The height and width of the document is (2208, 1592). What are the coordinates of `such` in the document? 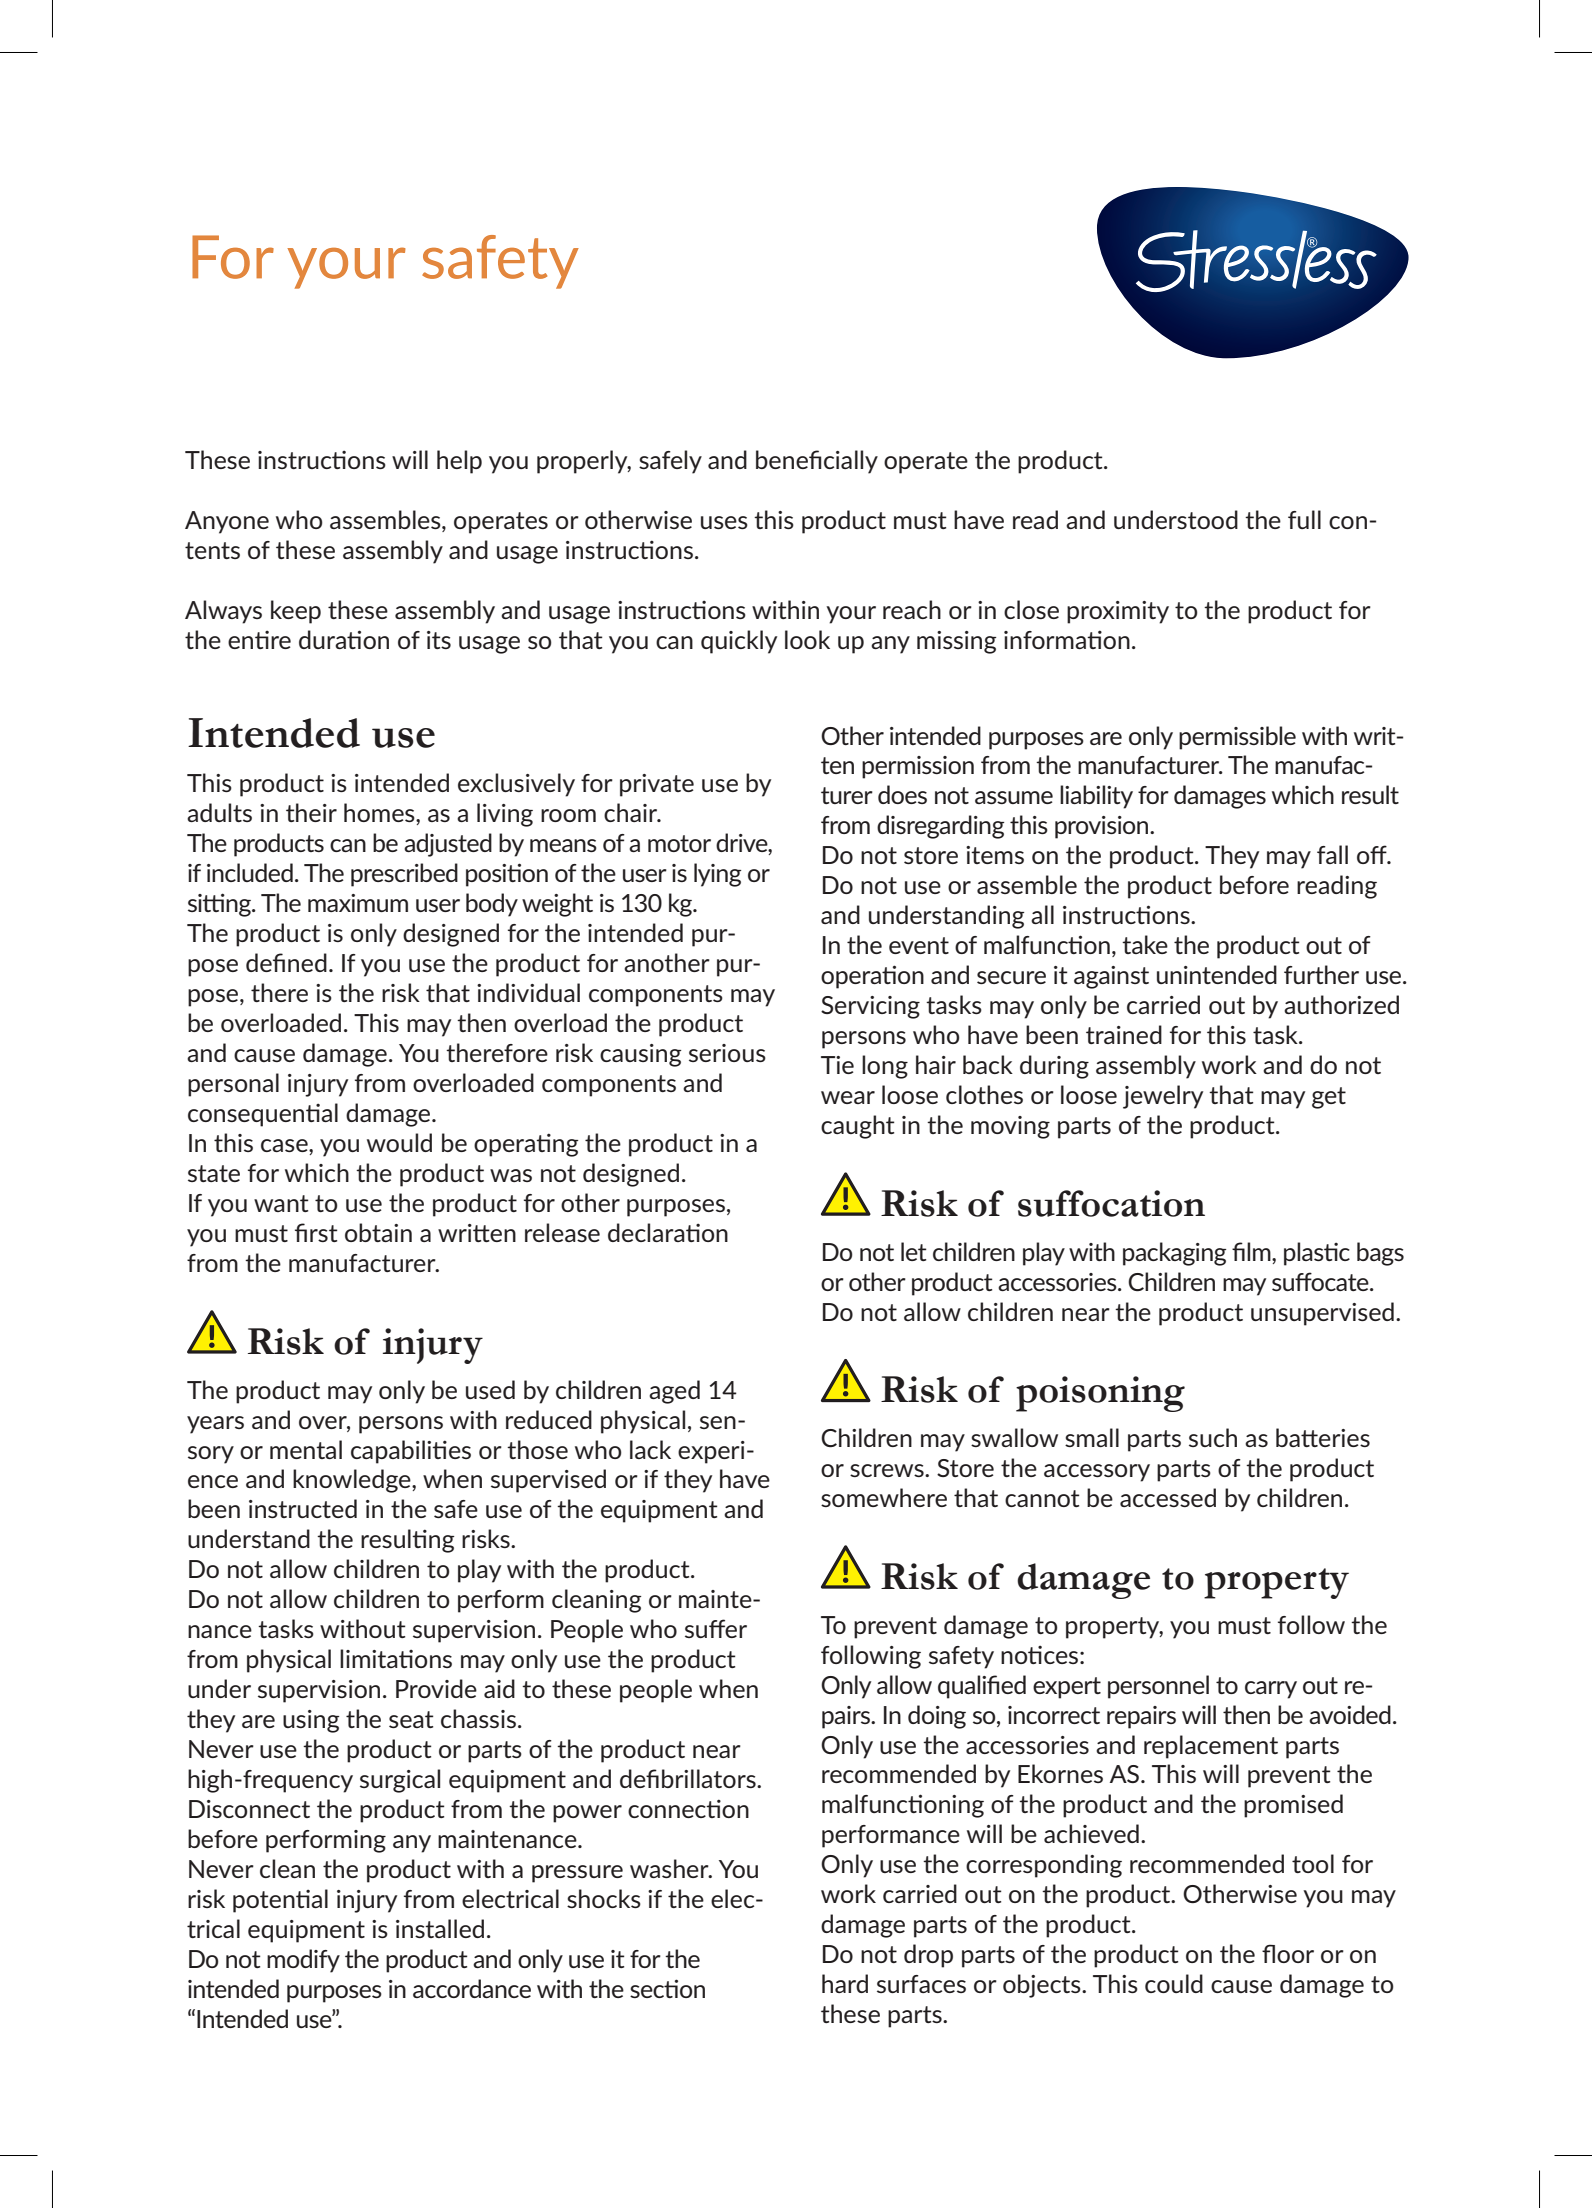 It's located at (1213, 1437).
